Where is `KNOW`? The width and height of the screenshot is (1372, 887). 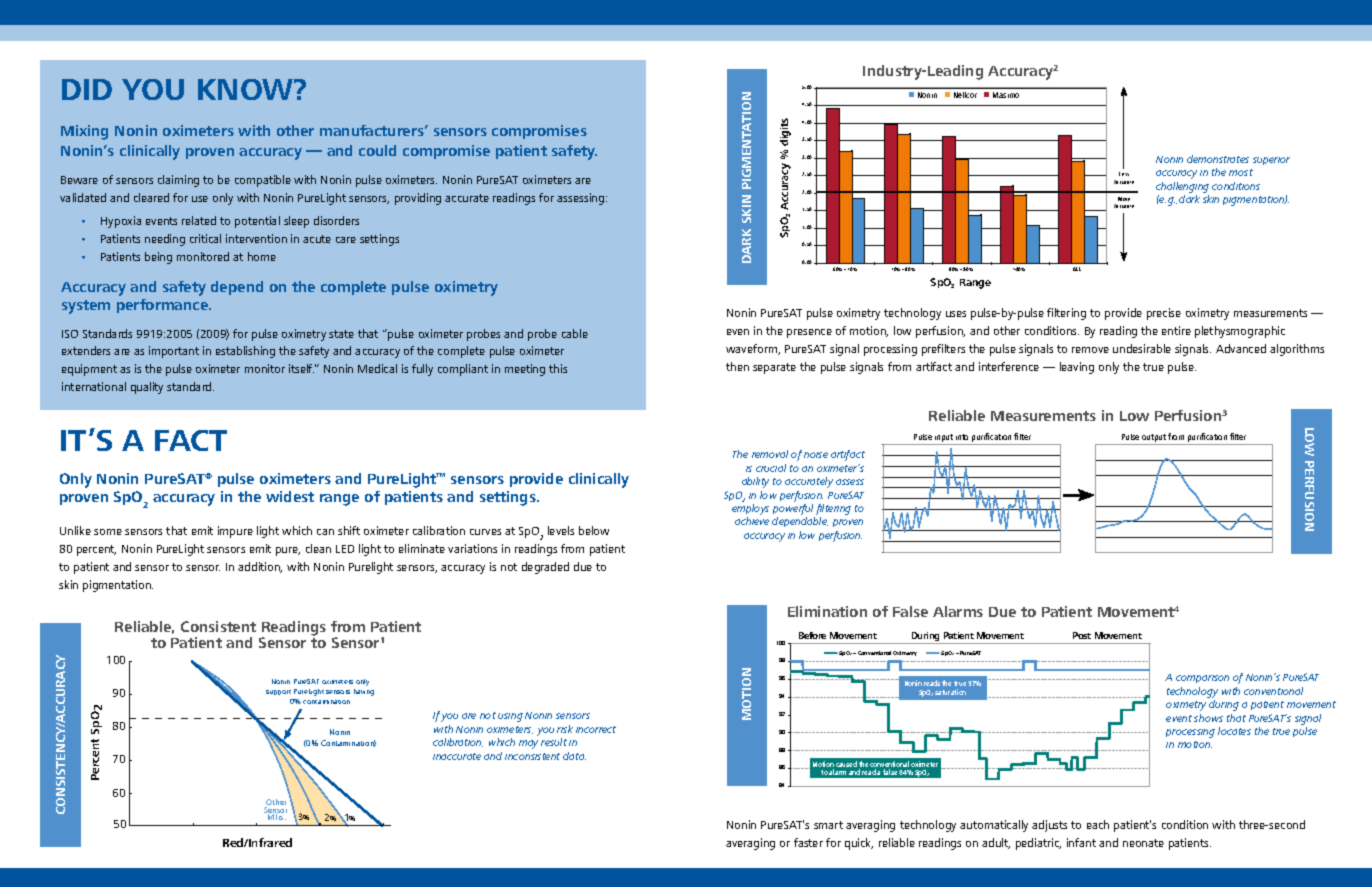
KNOW is located at coordinates (247, 89).
